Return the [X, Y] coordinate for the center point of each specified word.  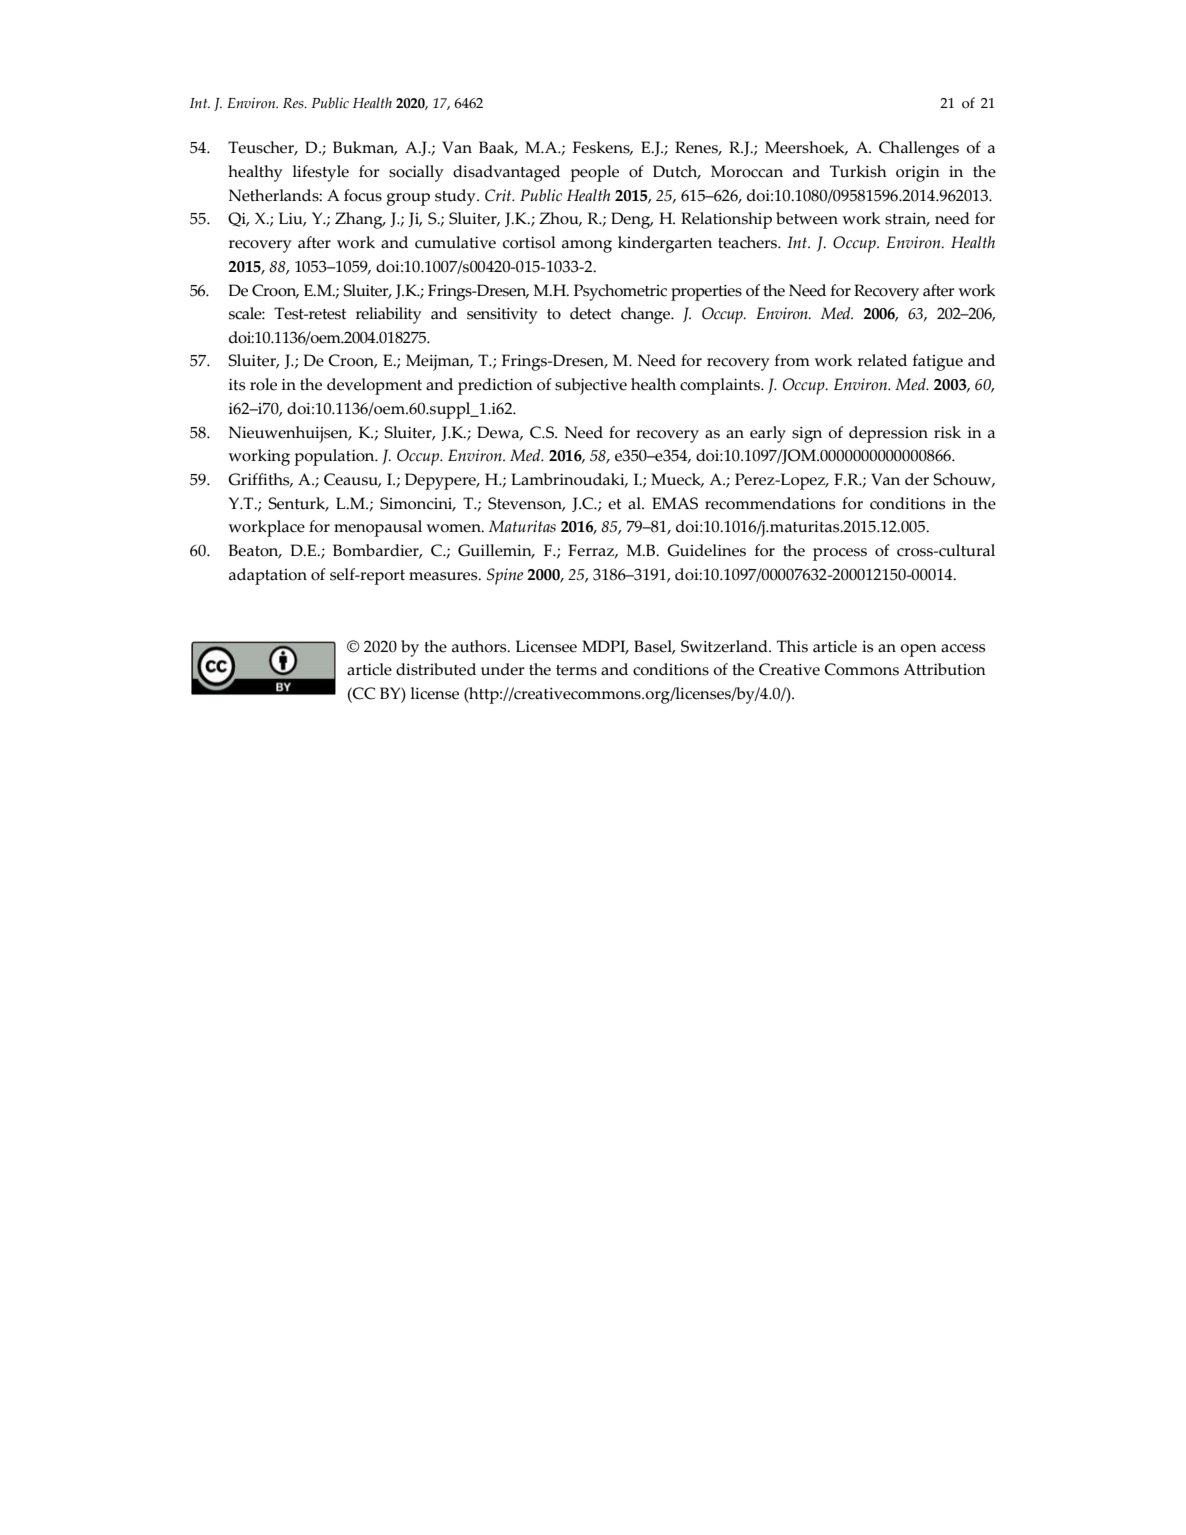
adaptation [268, 576]
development [374, 386]
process [840, 554]
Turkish [858, 171]
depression [888, 434]
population [336, 457]
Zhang [360, 220]
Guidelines [706, 550]
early [768, 434]
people [595, 173]
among [587, 246]
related [882, 360]
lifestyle [321, 173]
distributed [436, 669]
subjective [591, 386]
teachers [749, 242]
